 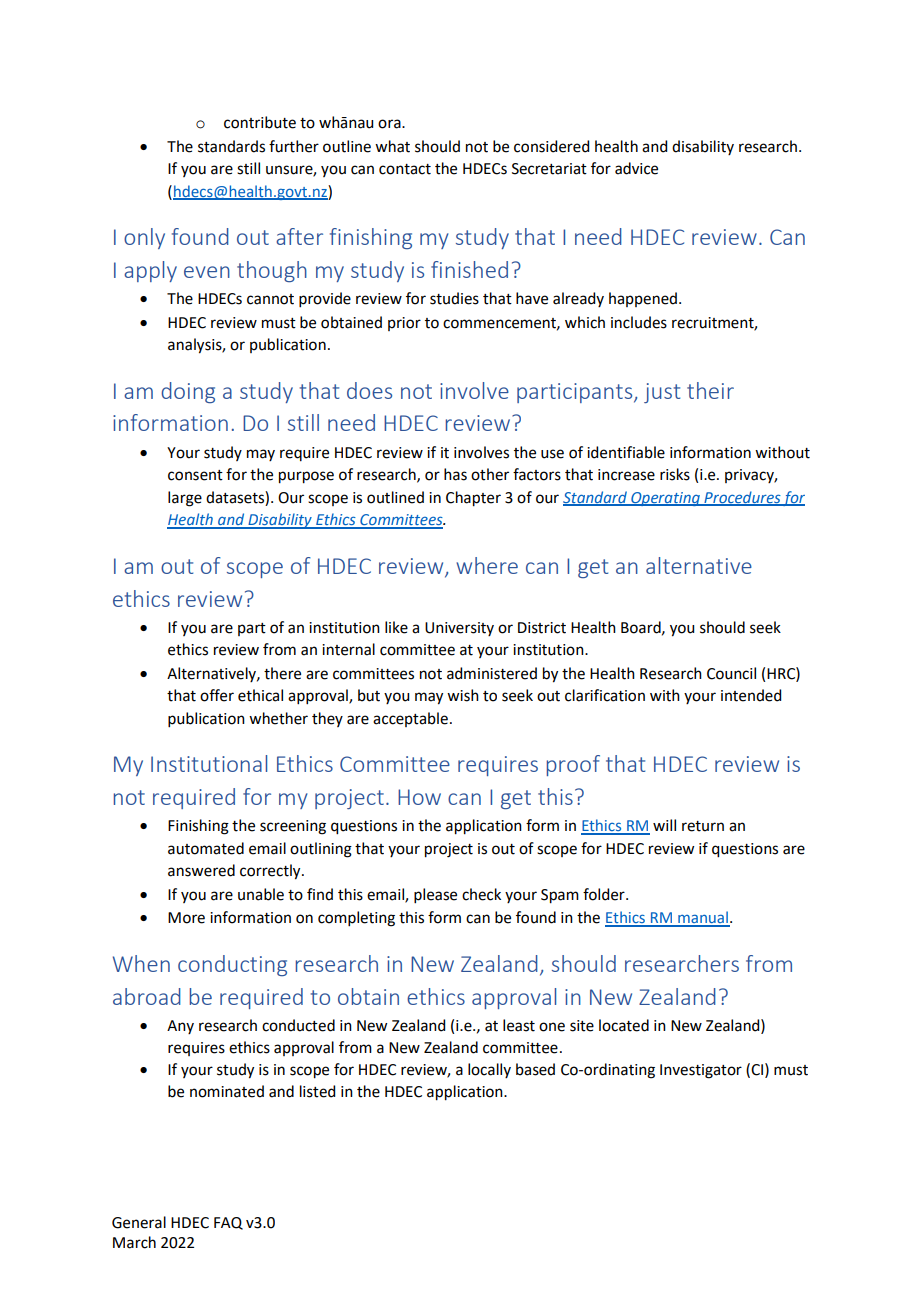 What do you see at coordinates (260, 122) in the image?
I see `contribute` at bounding box center [260, 122].
